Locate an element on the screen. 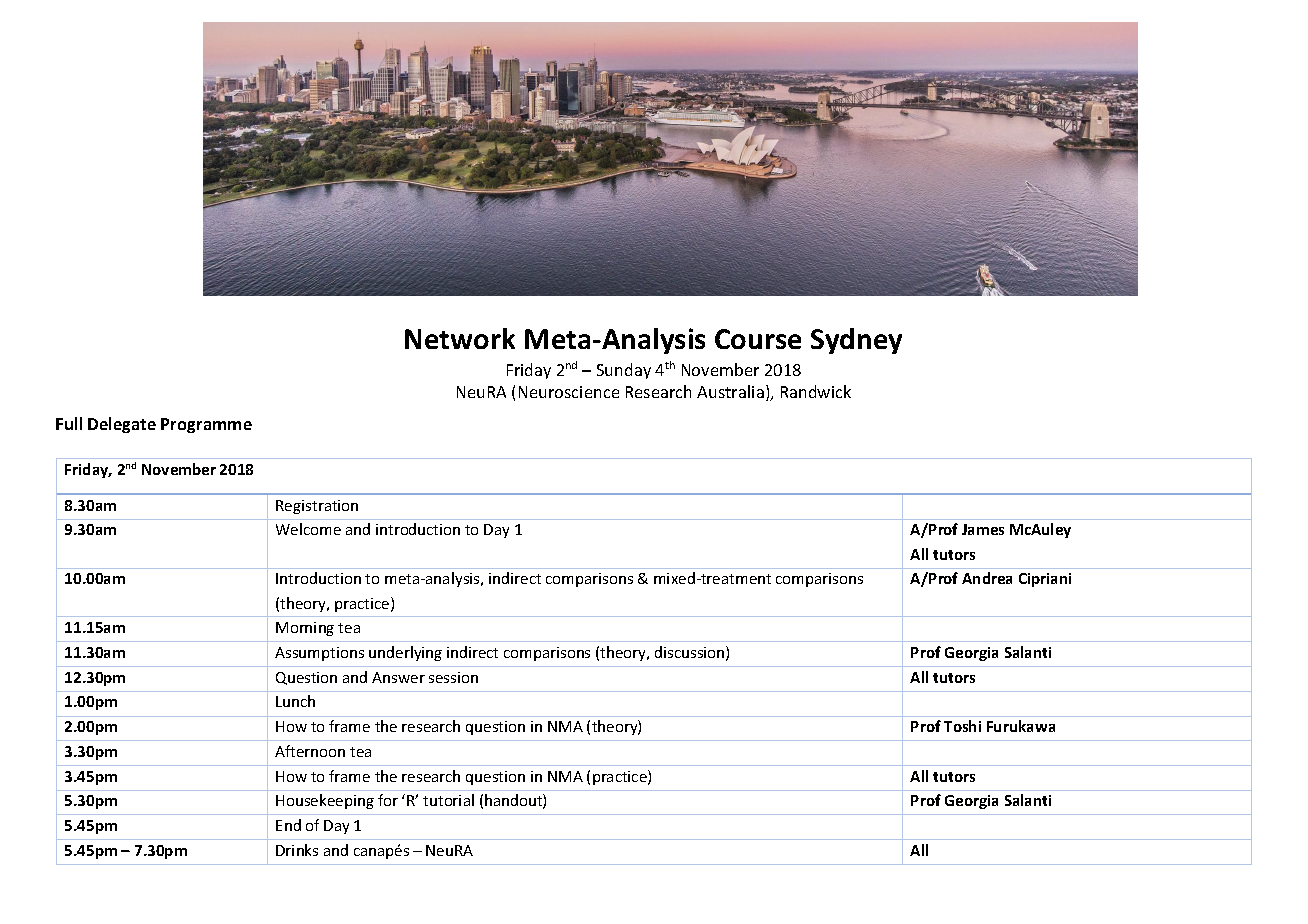 This screenshot has height=924, width=1308. Sydney is located at coordinates (856, 341).
